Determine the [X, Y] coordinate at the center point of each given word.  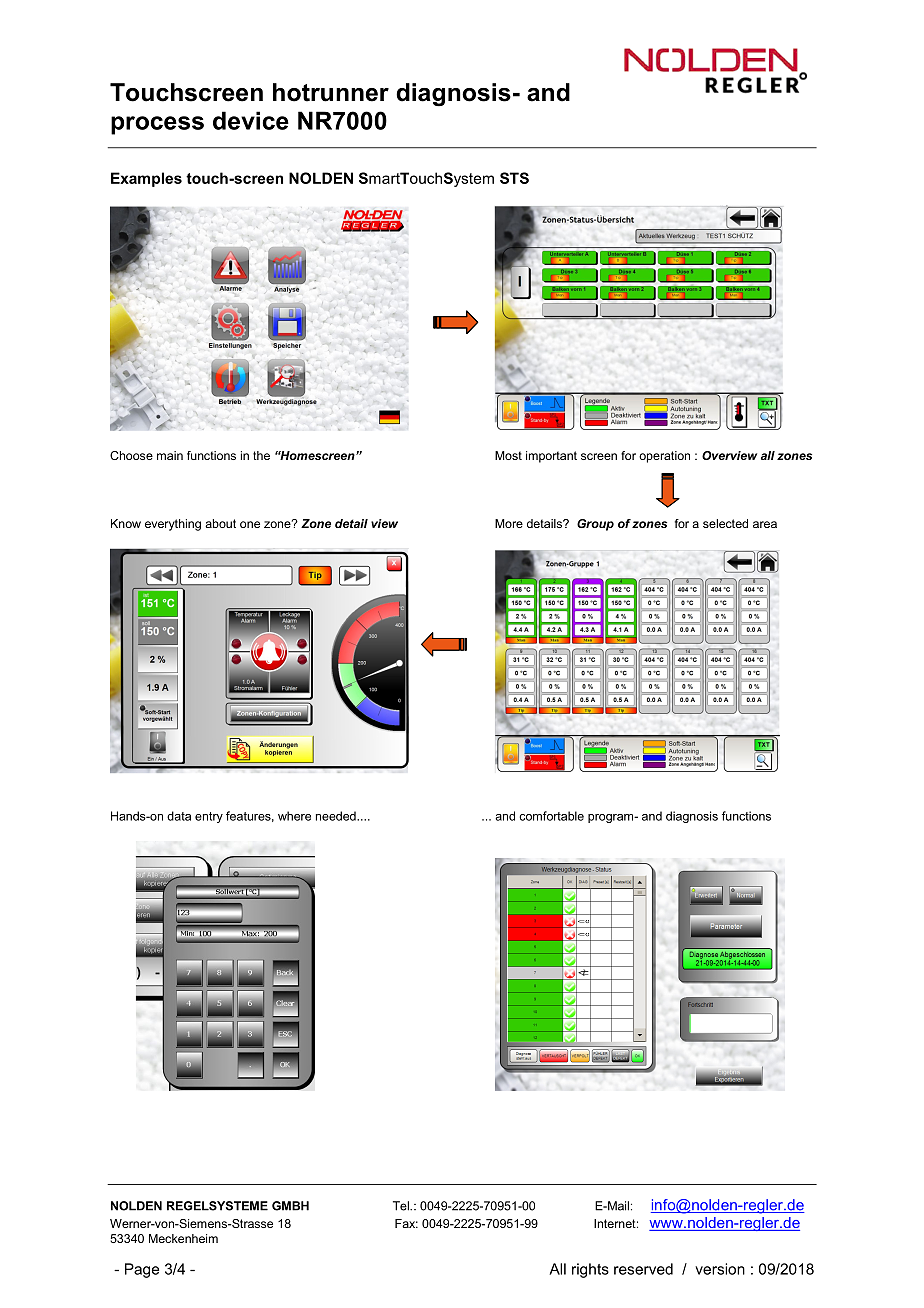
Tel [402, 1206]
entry [209, 817]
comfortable [551, 816]
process [157, 125]
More [509, 523]
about [220, 523]
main [170, 455]
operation [664, 457]
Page [142, 1270]
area [765, 524]
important [551, 457]
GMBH [290, 1206]
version [720, 1269]
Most [508, 455]
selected [725, 523]
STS [514, 178]
